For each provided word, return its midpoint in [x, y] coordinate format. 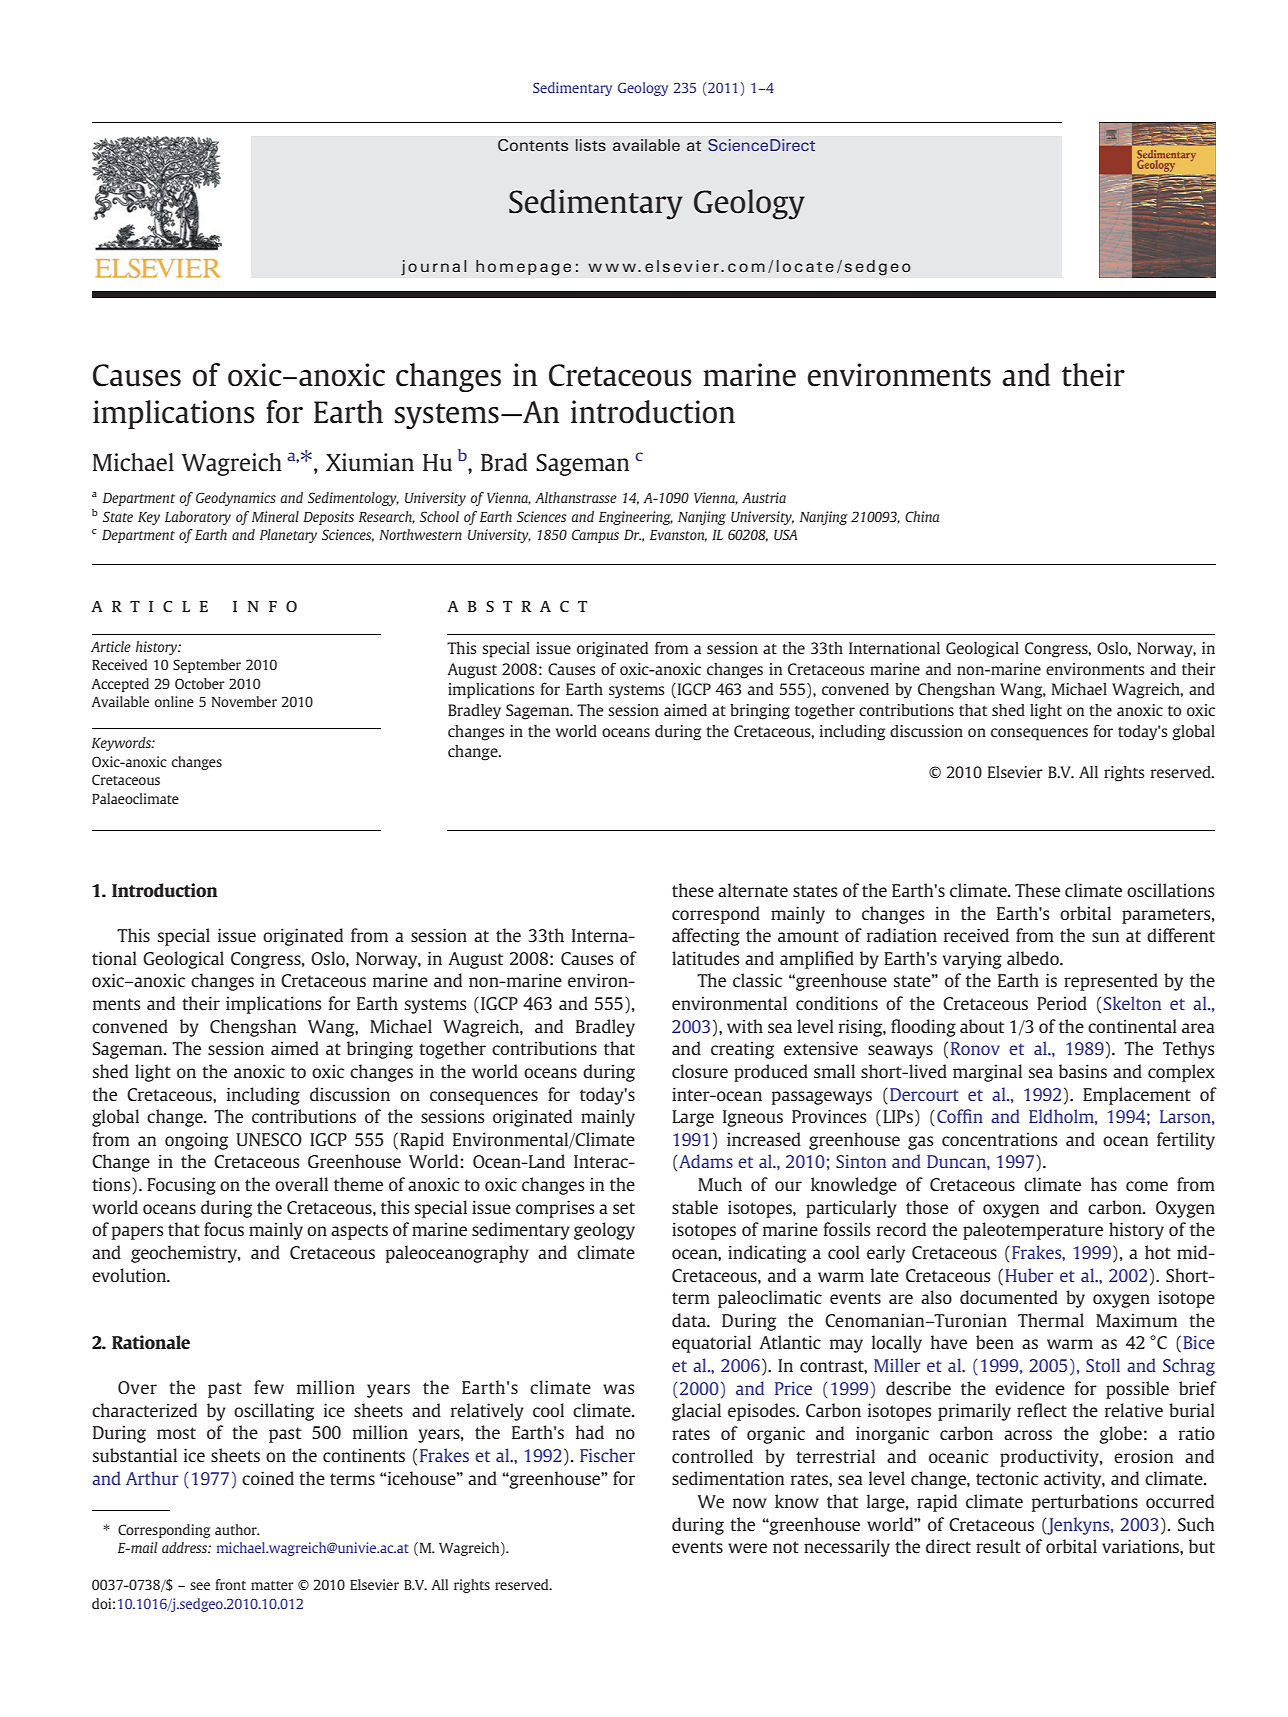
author [237, 1529]
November [244, 701]
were [747, 1548]
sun [1105, 937]
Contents [533, 145]
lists [591, 145]
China [922, 516]
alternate [753, 890]
